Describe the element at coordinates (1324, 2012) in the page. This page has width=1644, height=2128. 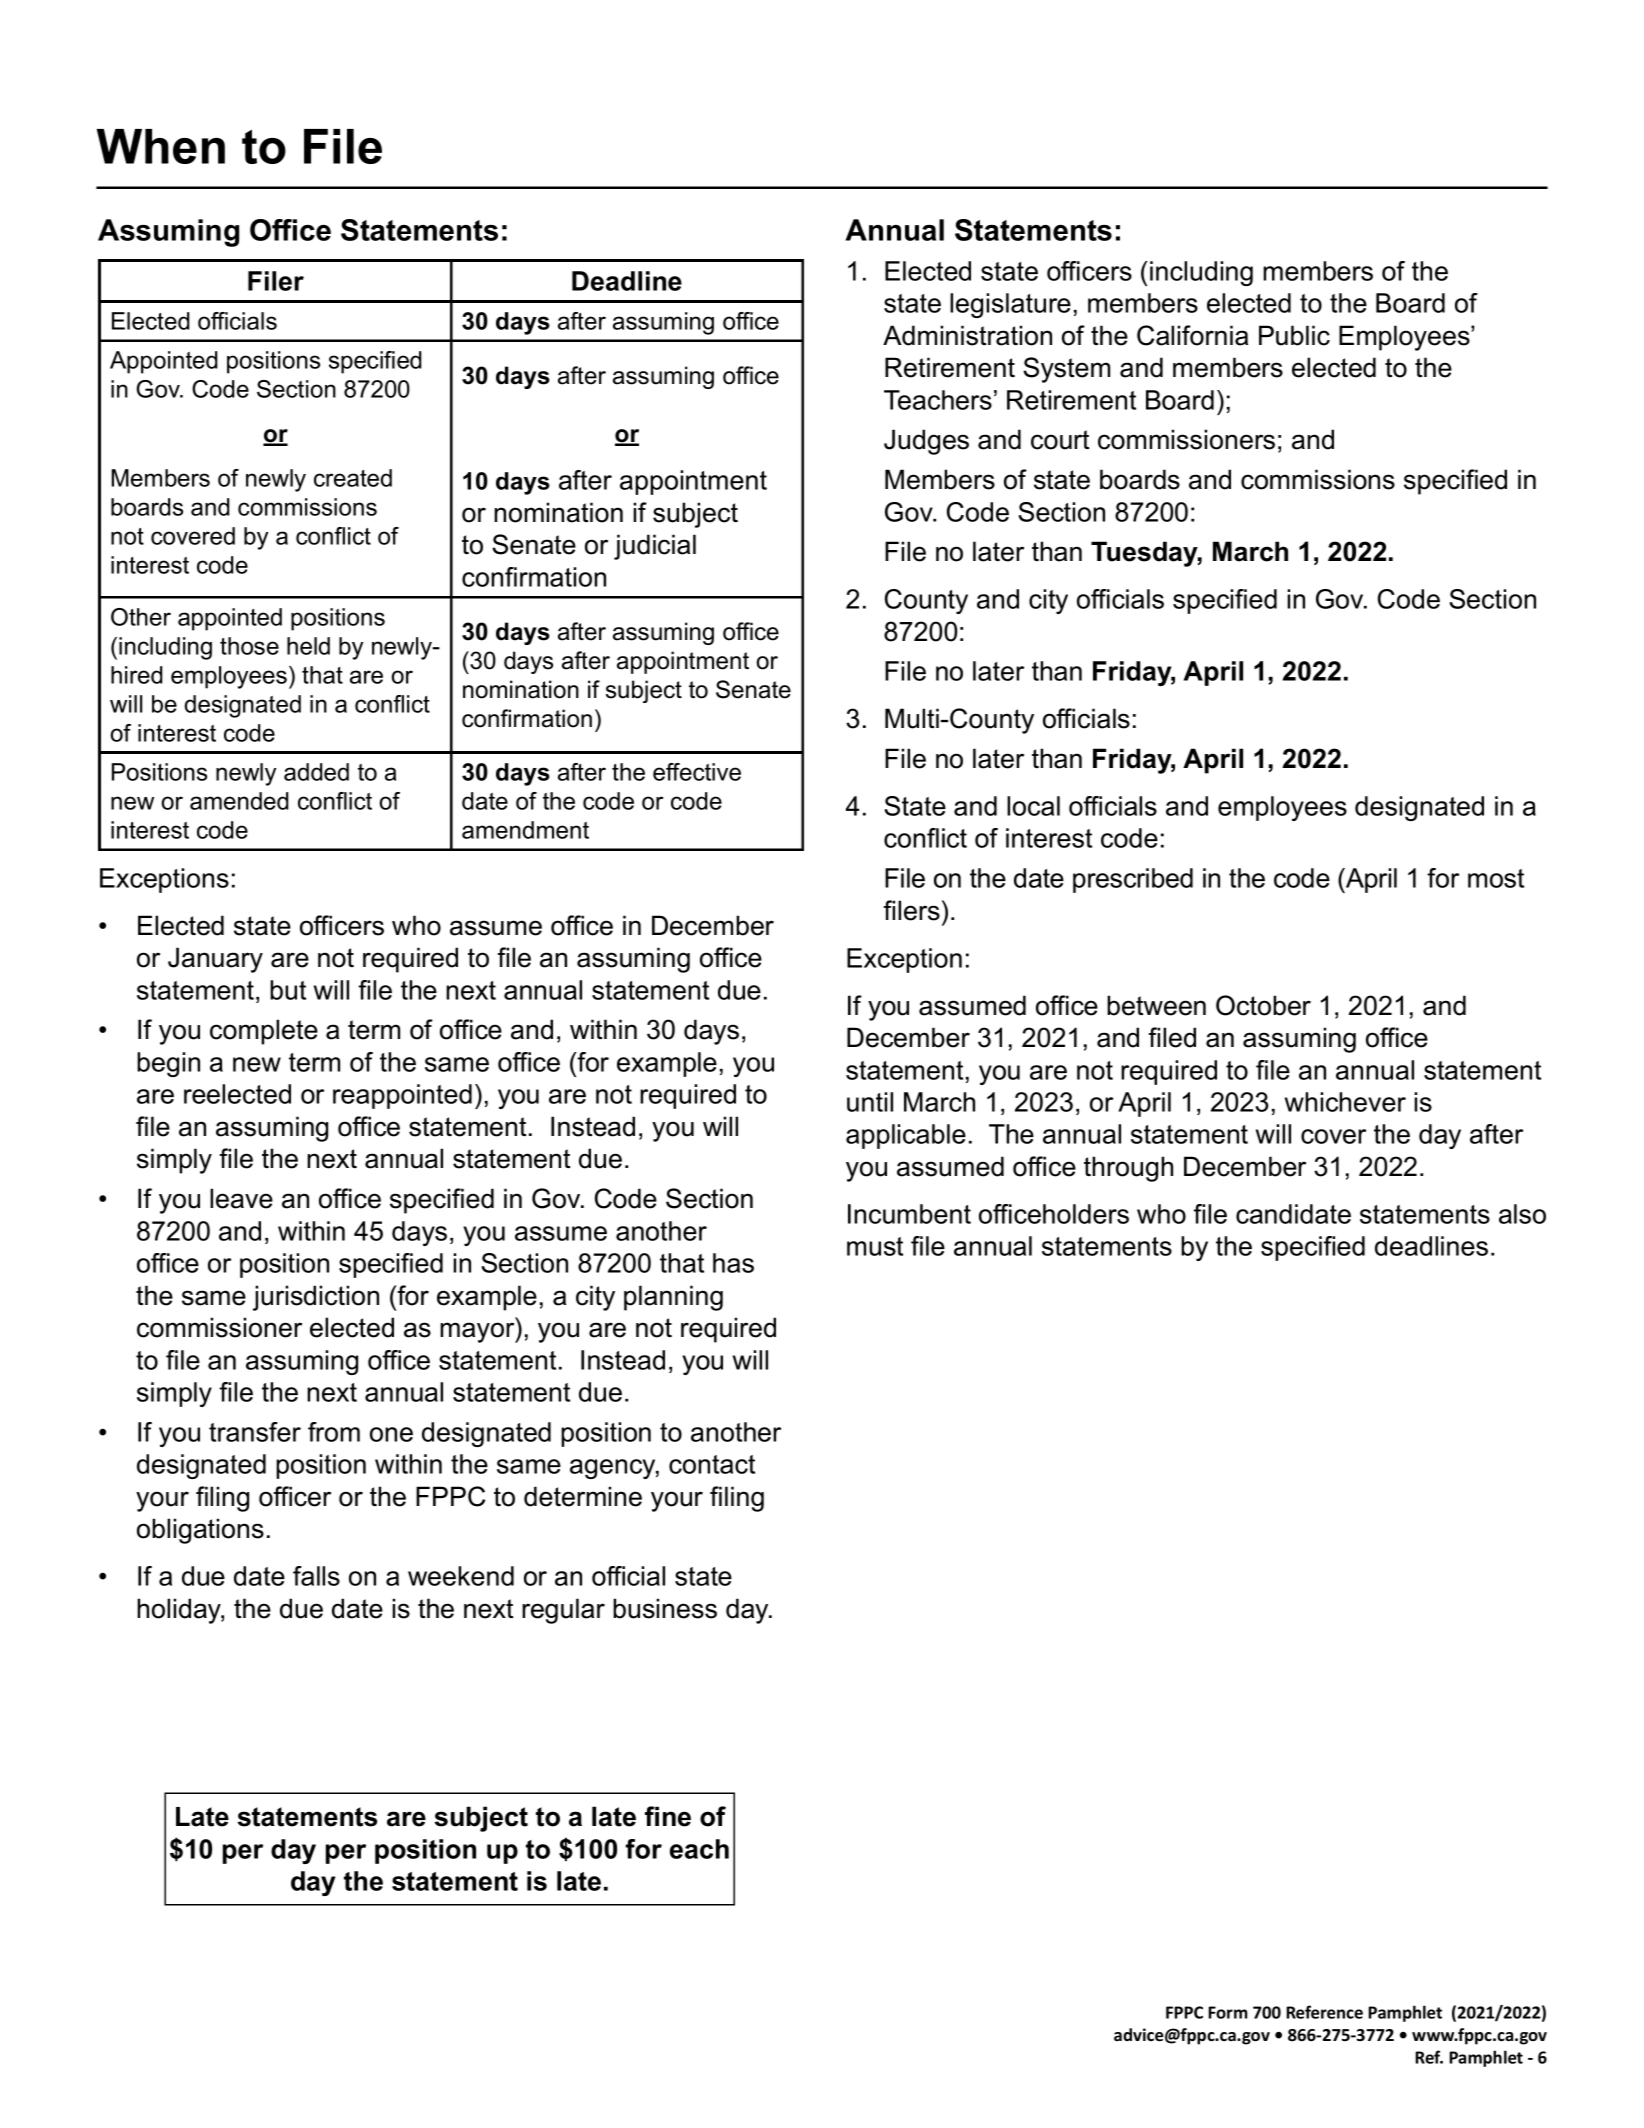
I see `Reference` at that location.
